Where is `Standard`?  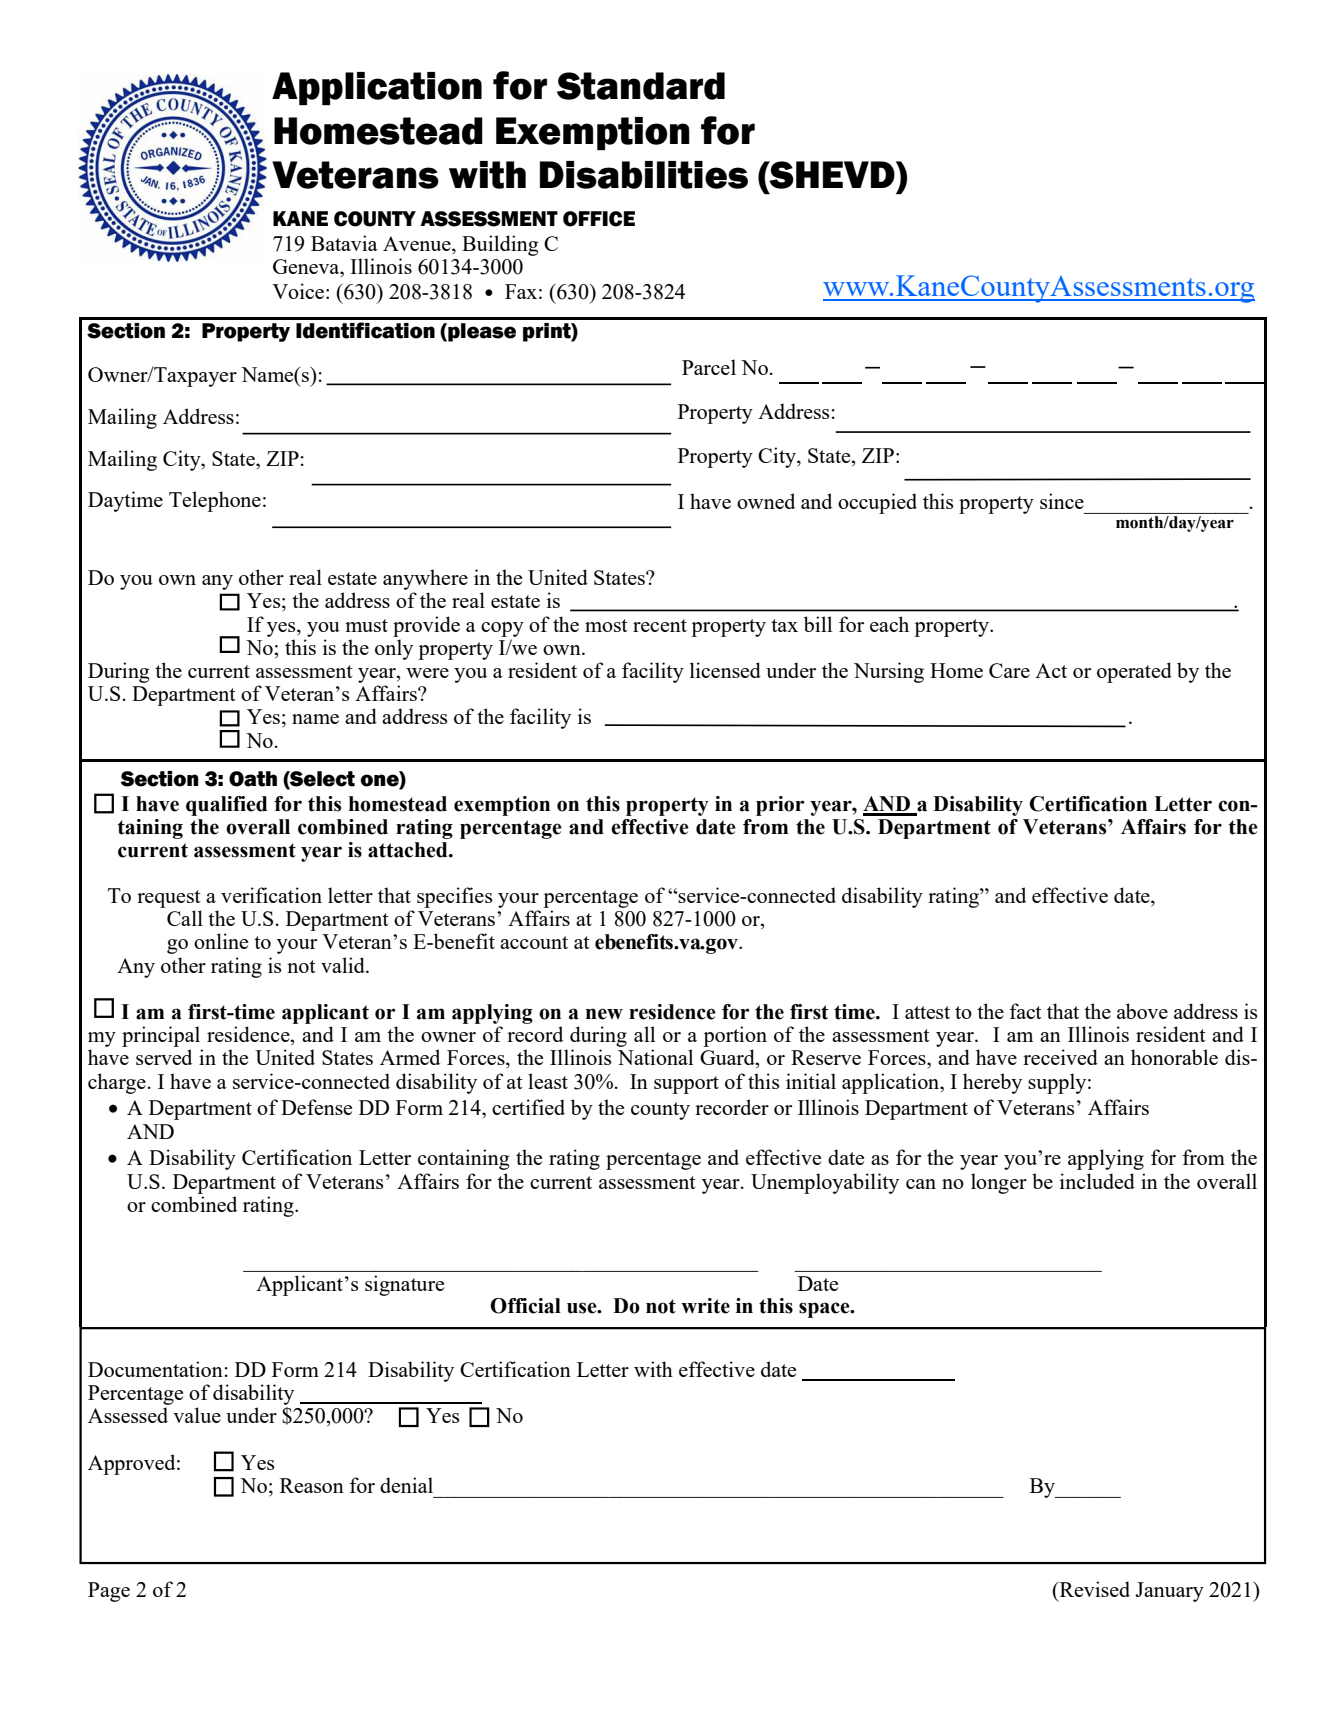 Standard is located at coordinates (641, 86).
